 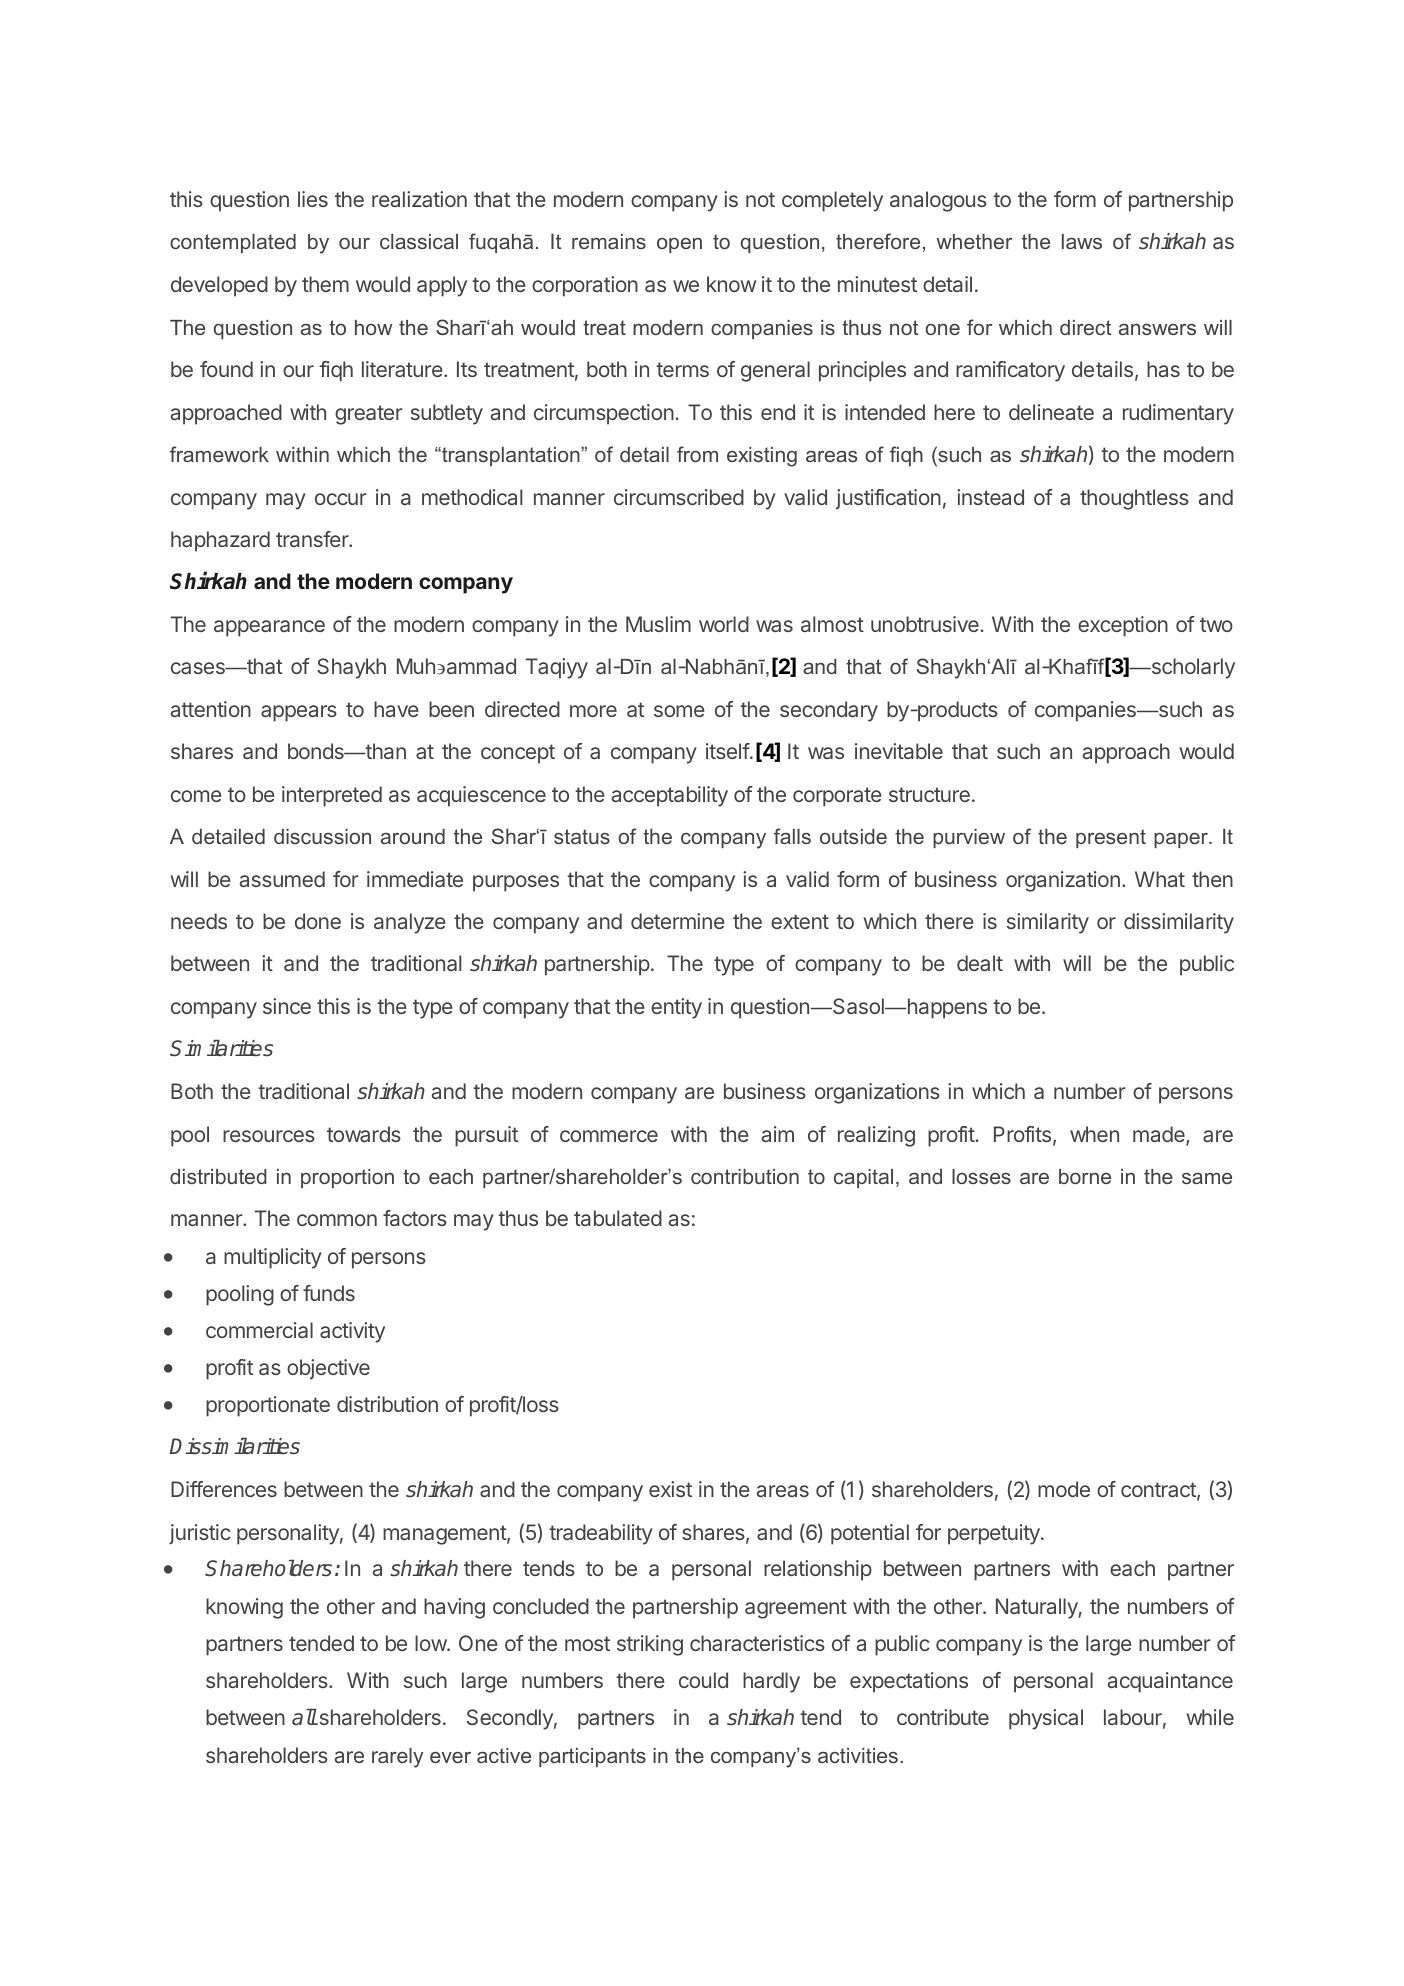 What do you see at coordinates (679, 497) in the screenshot?
I see `circumscribed` at bounding box center [679, 497].
